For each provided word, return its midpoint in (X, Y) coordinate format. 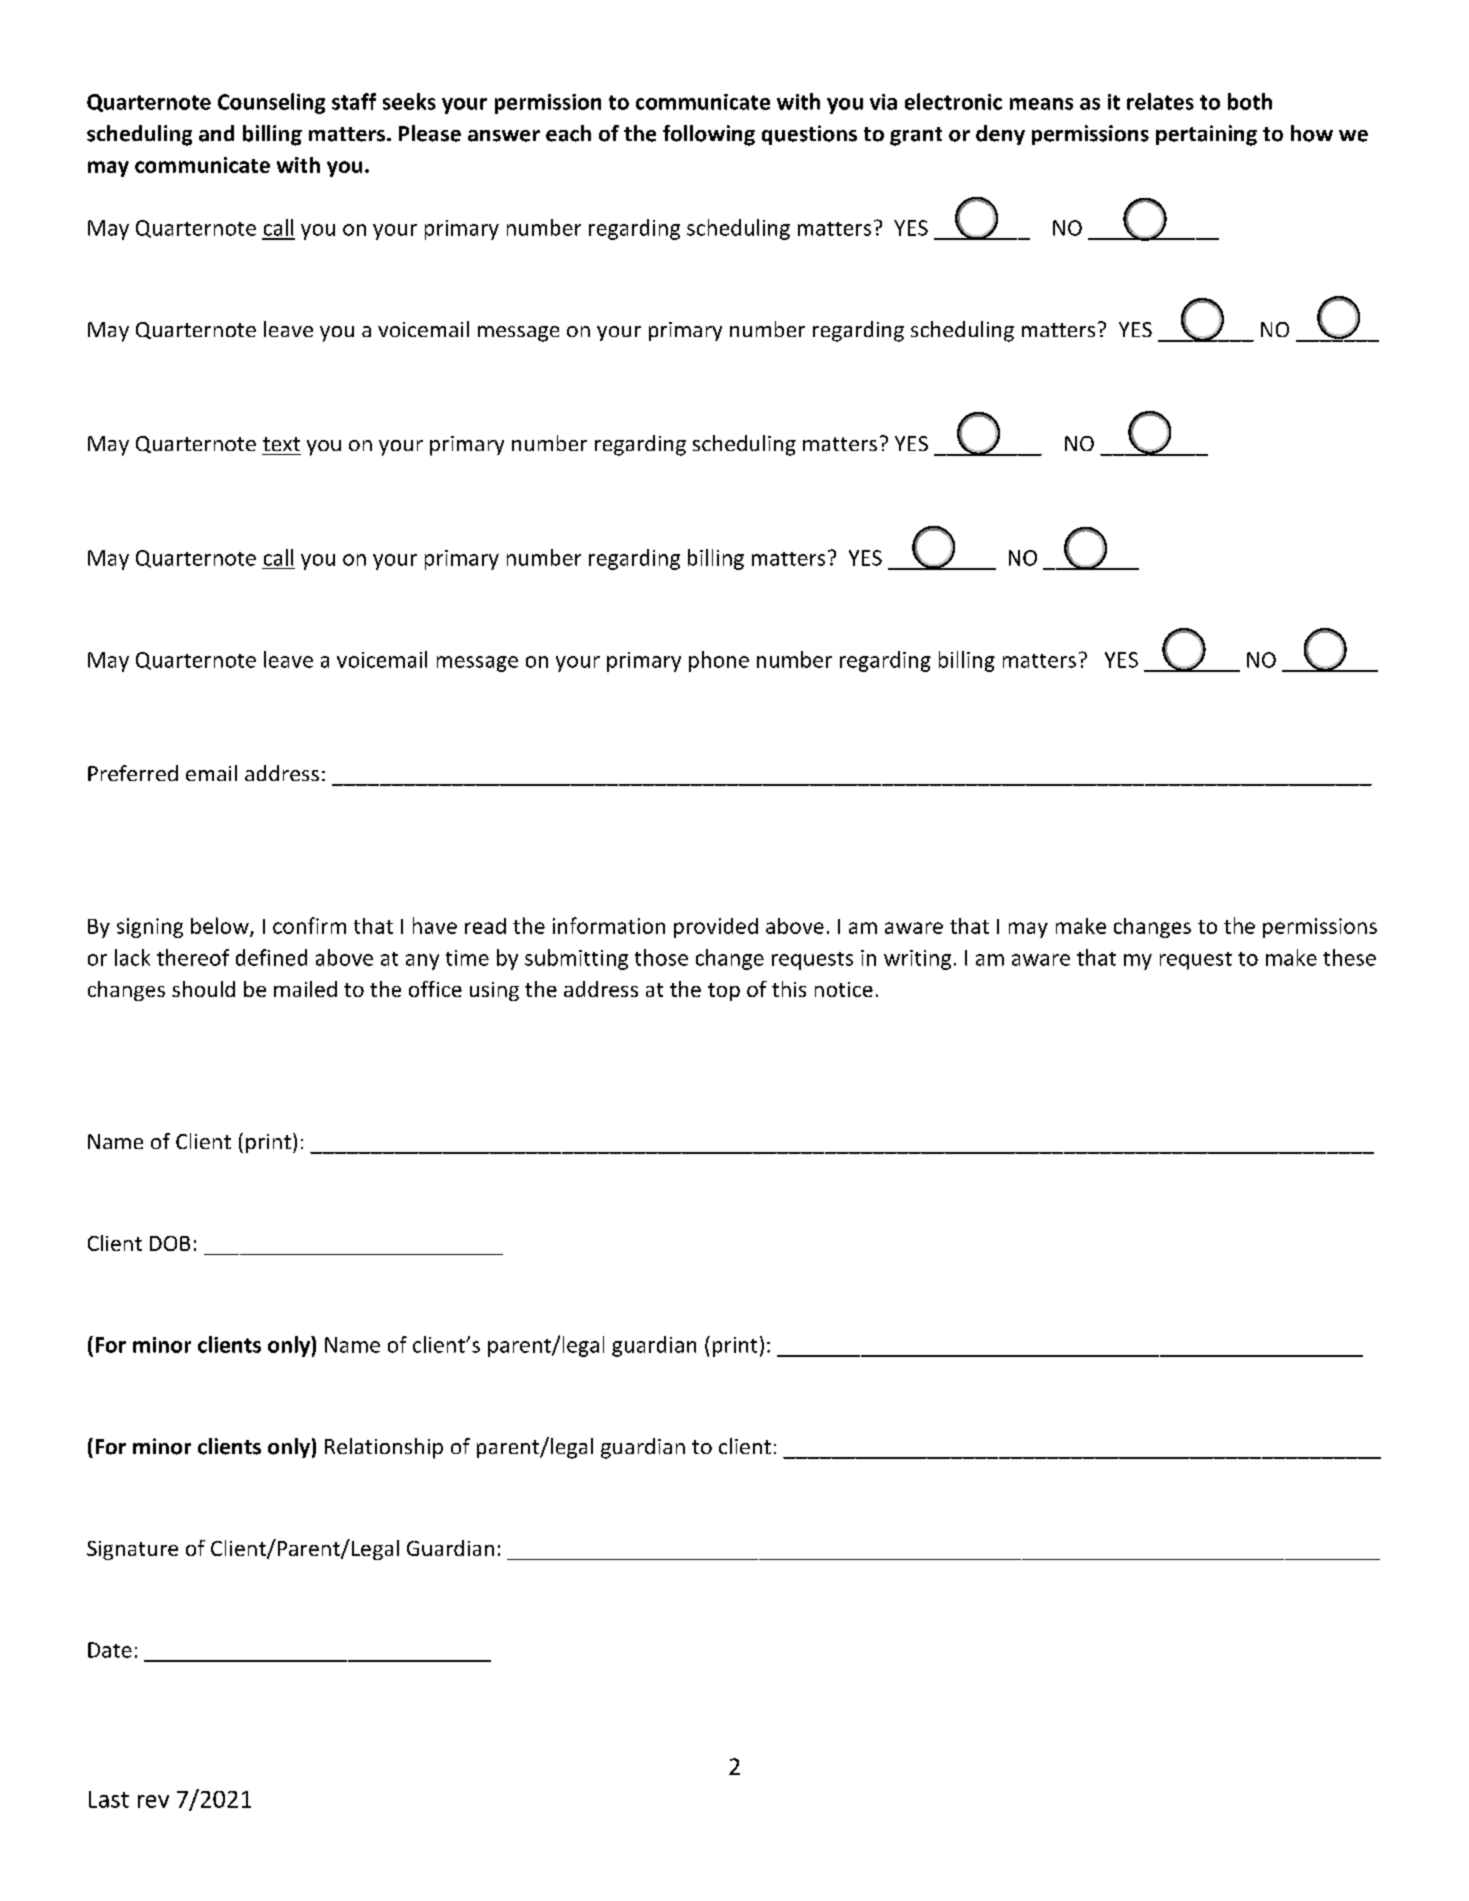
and (216, 133)
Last (109, 1799)
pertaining (1206, 135)
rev (153, 1801)
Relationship (384, 1448)
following (709, 135)
